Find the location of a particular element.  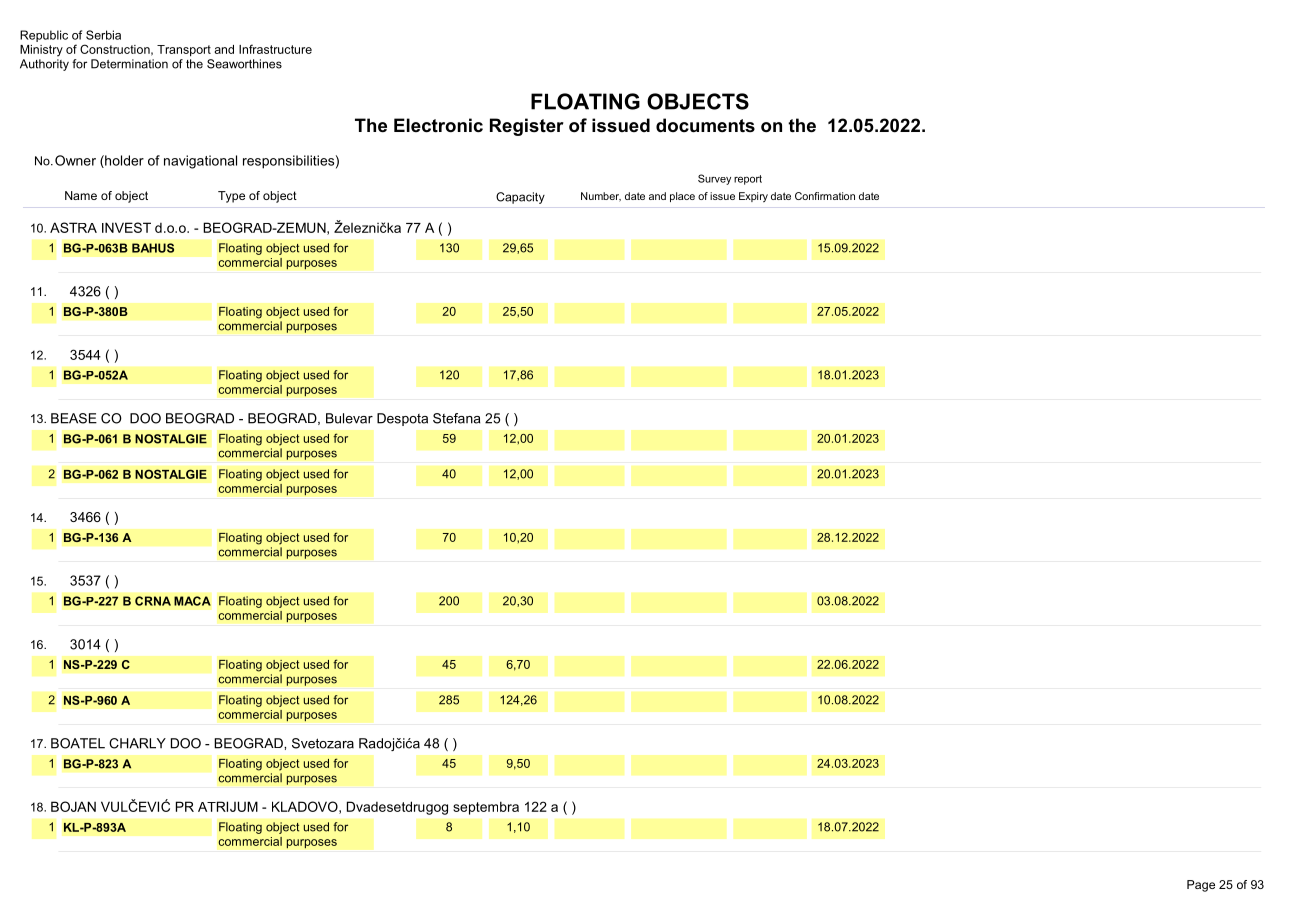

documents is located at coordinates (705, 125).
